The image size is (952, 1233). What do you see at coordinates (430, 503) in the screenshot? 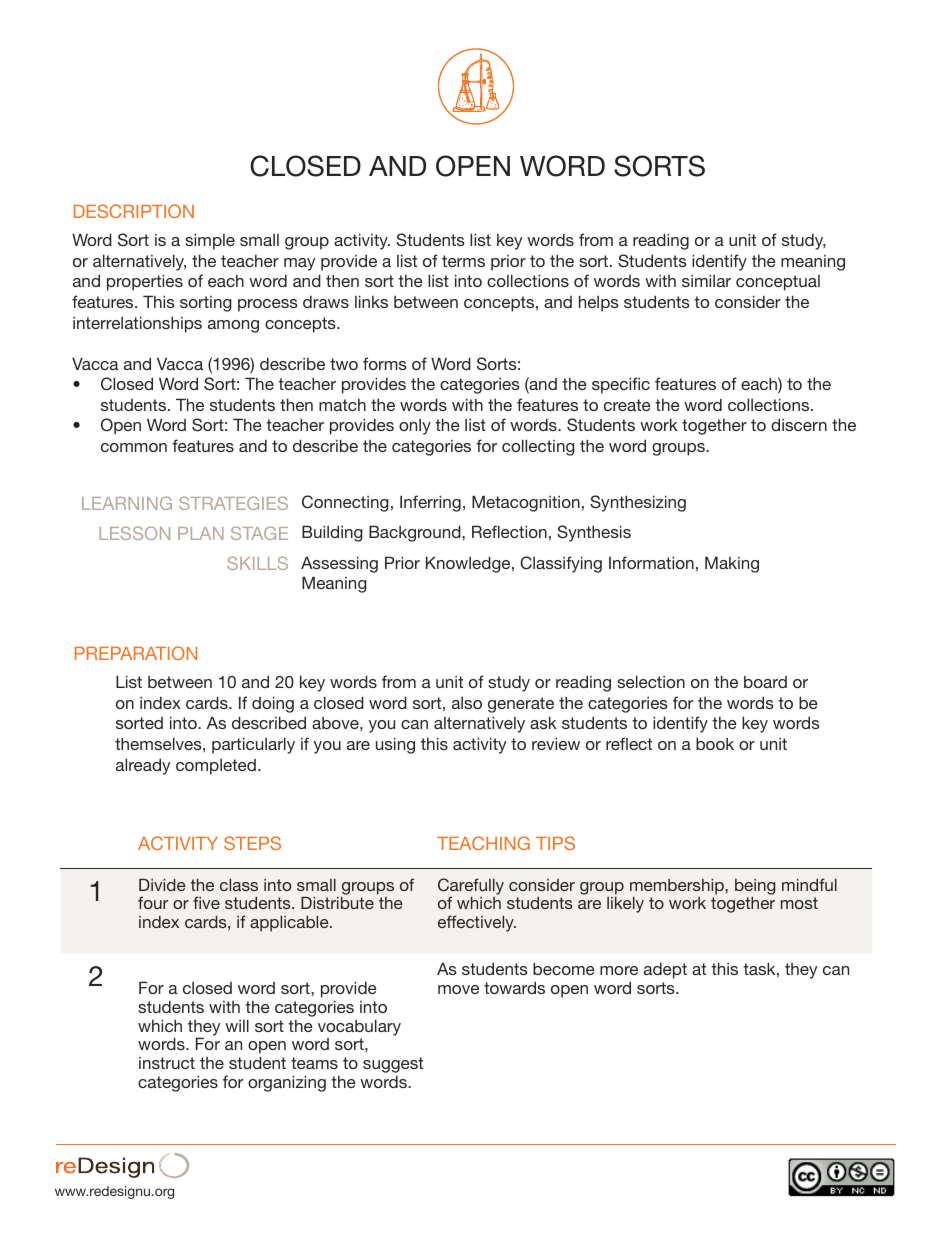
I see `Inferring` at bounding box center [430, 503].
